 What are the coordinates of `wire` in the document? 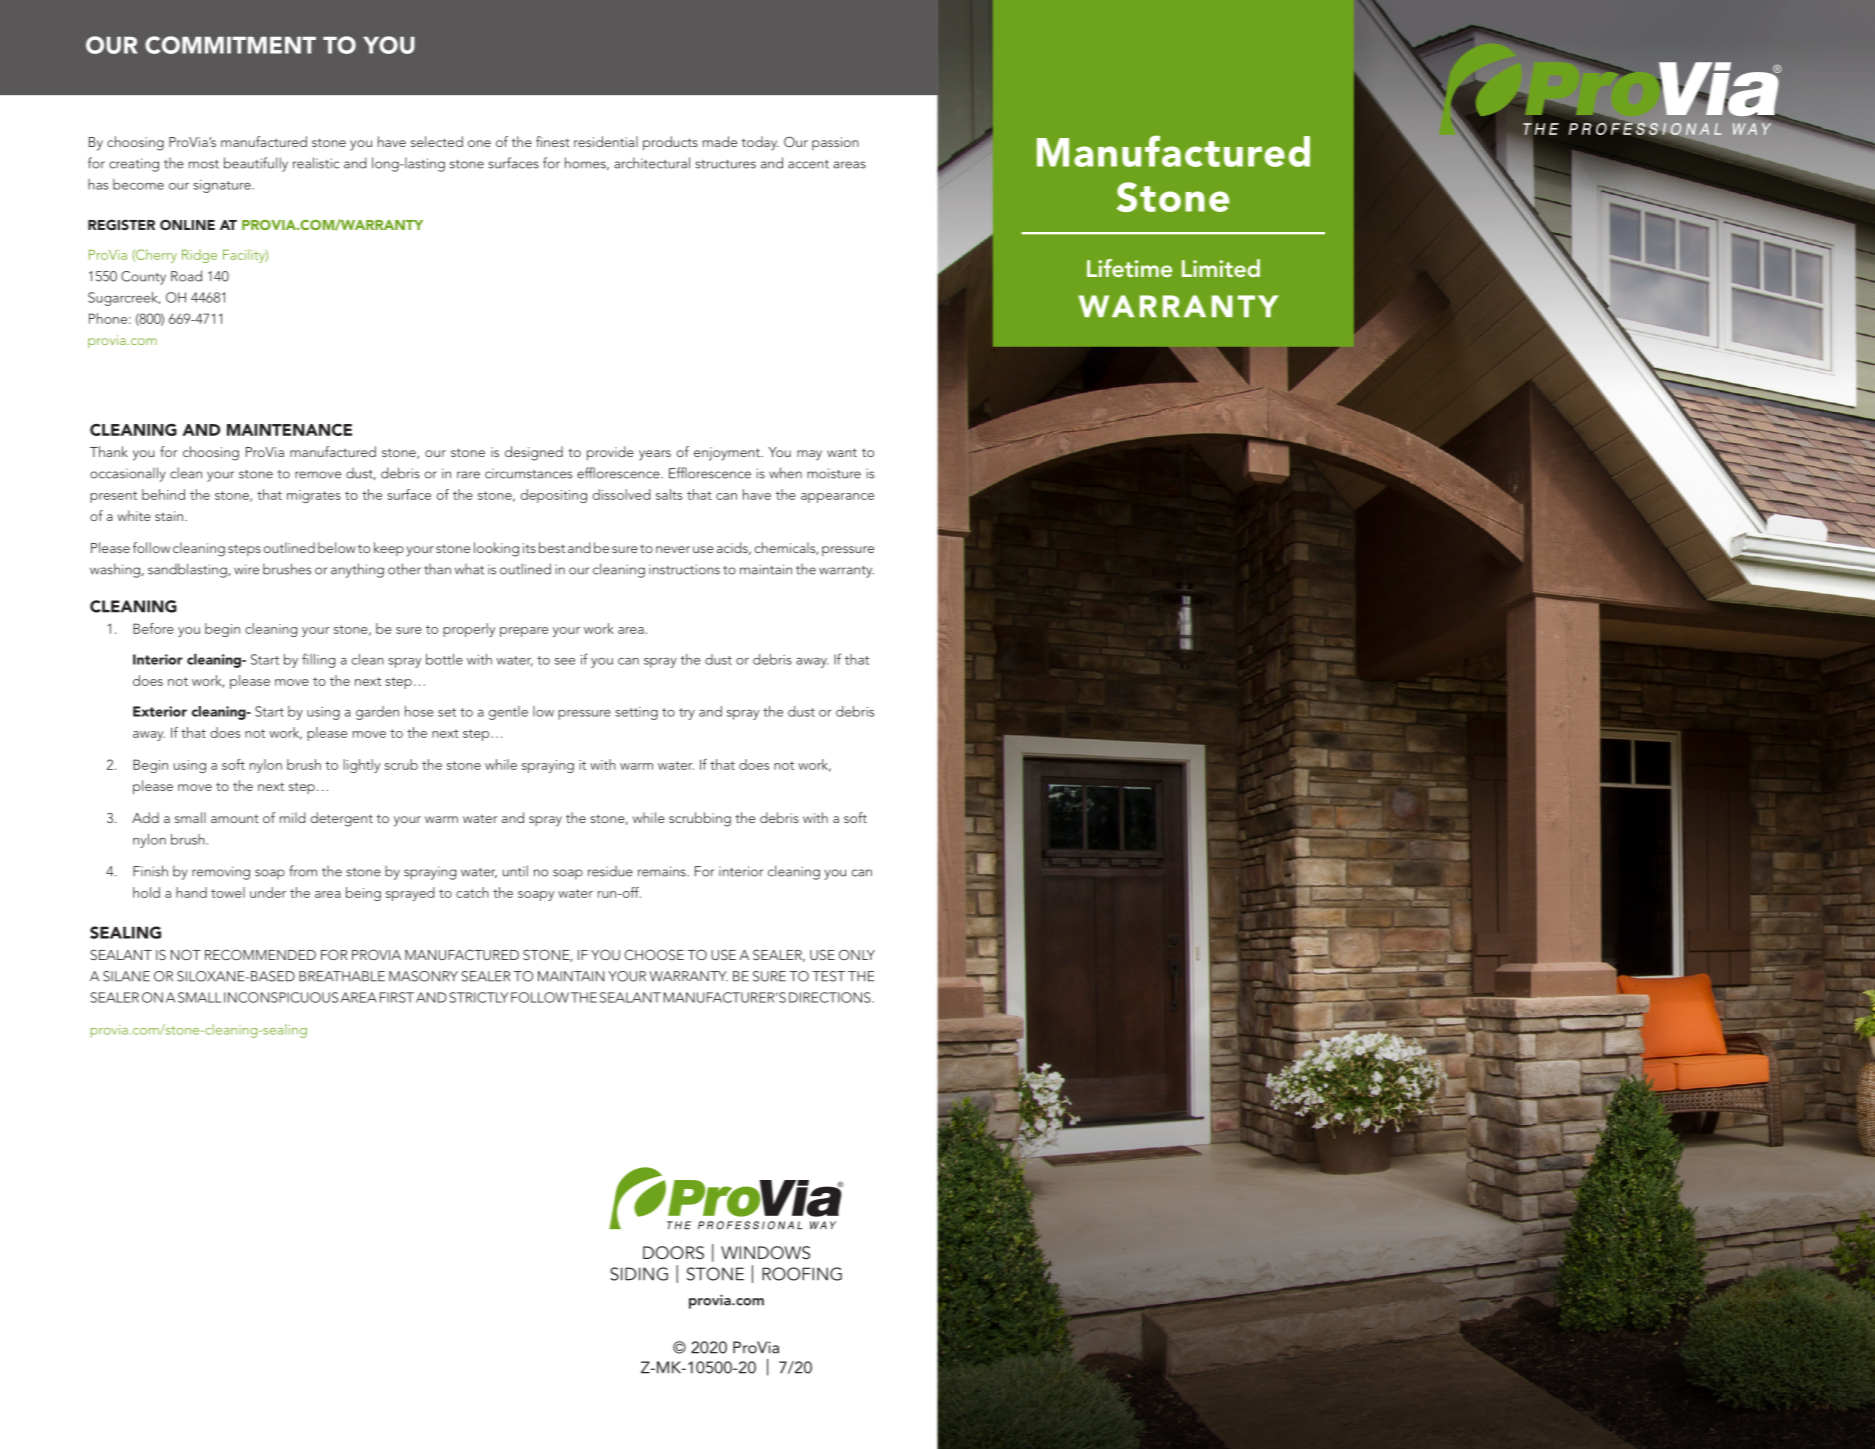 It's located at (246, 569).
